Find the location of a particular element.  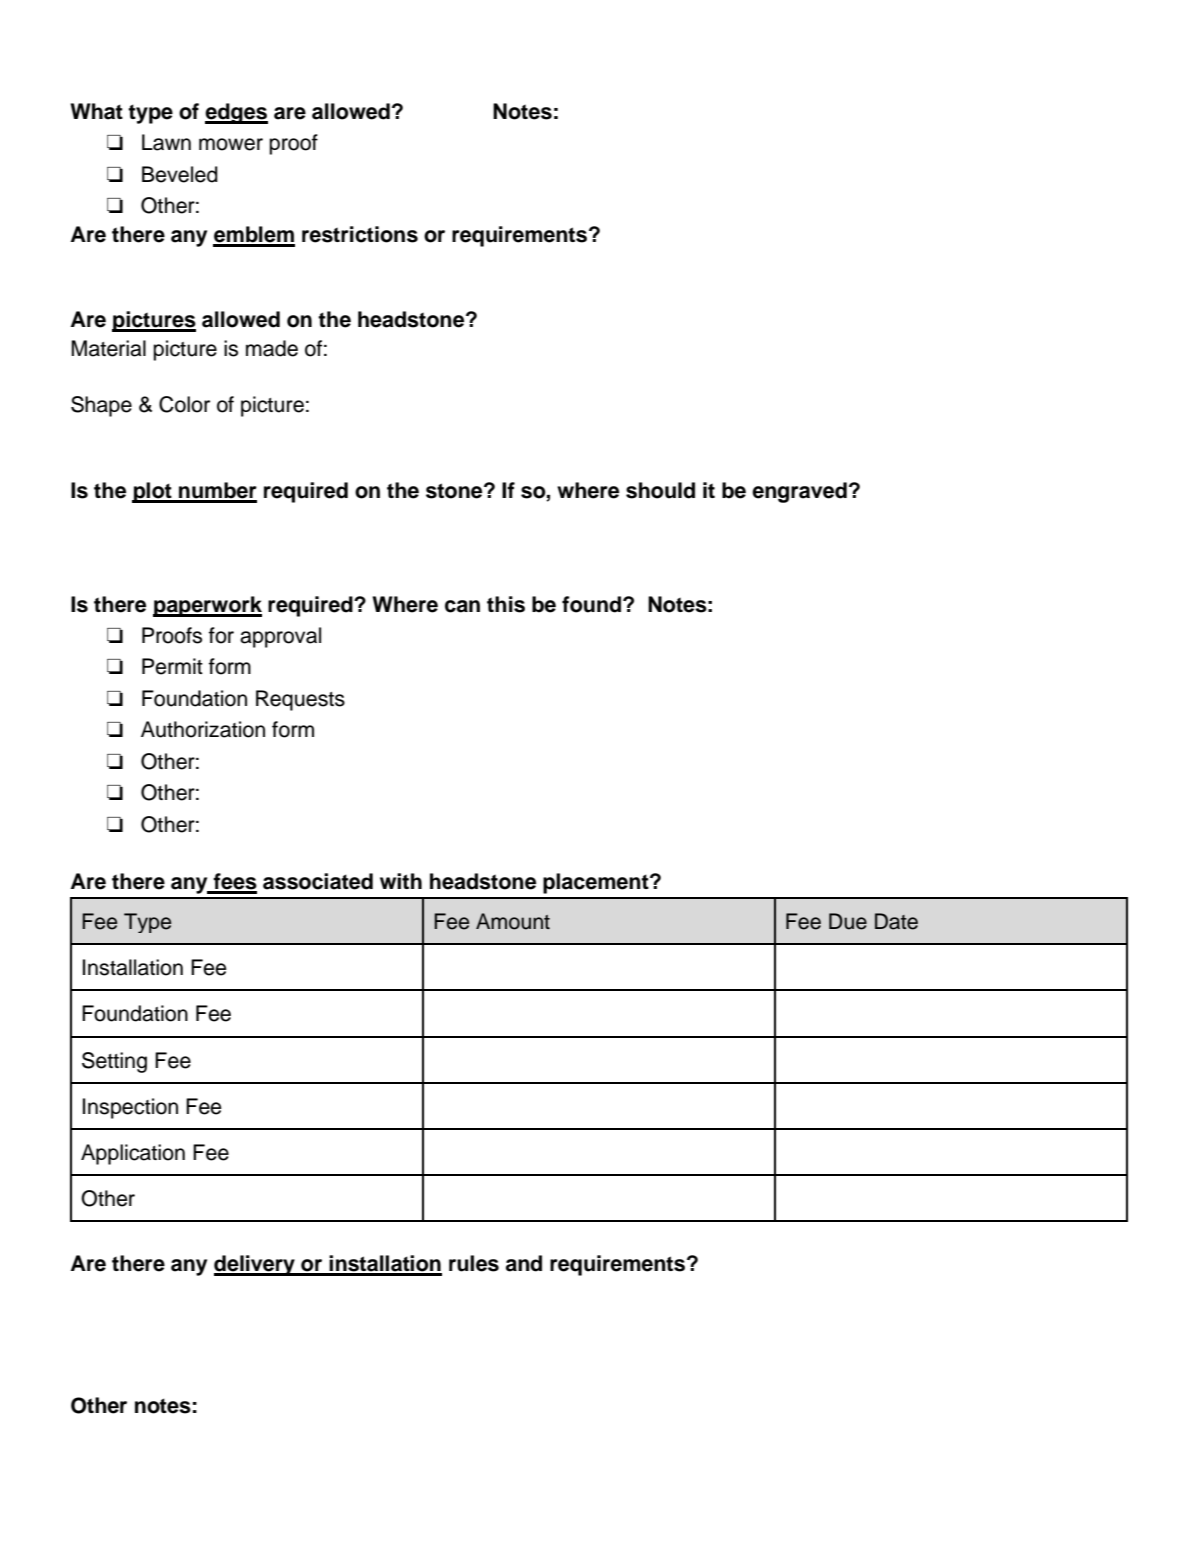

engraved is located at coordinates (799, 492).
